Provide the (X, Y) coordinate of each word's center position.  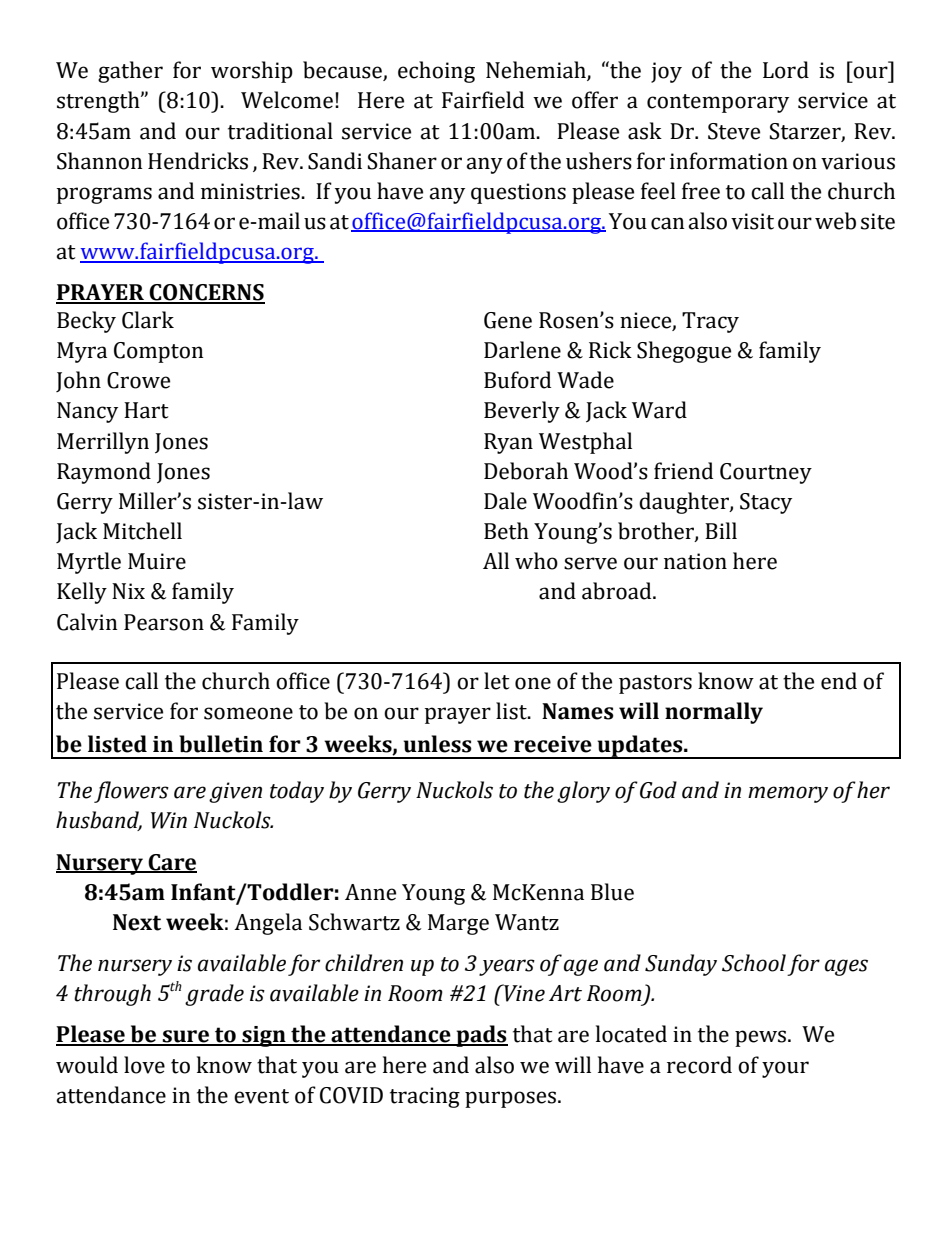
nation (695, 561)
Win (169, 820)
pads (481, 1036)
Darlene (522, 350)
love (144, 1065)
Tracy (710, 322)
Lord (786, 70)
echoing (436, 72)
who (536, 561)
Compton (158, 352)
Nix (128, 591)
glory (583, 792)
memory (788, 794)
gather (130, 72)
